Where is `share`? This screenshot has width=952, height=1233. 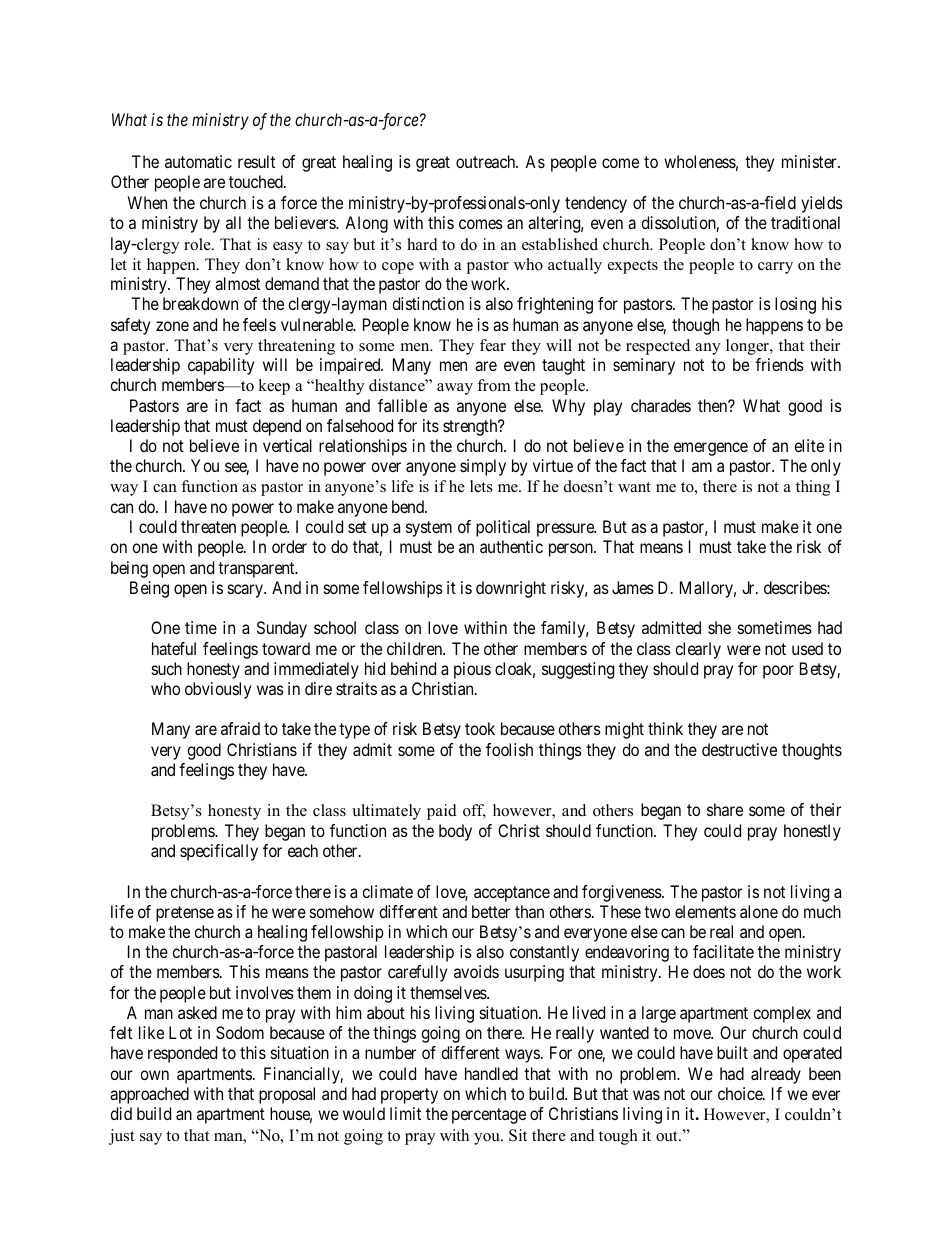 share is located at coordinates (725, 809).
